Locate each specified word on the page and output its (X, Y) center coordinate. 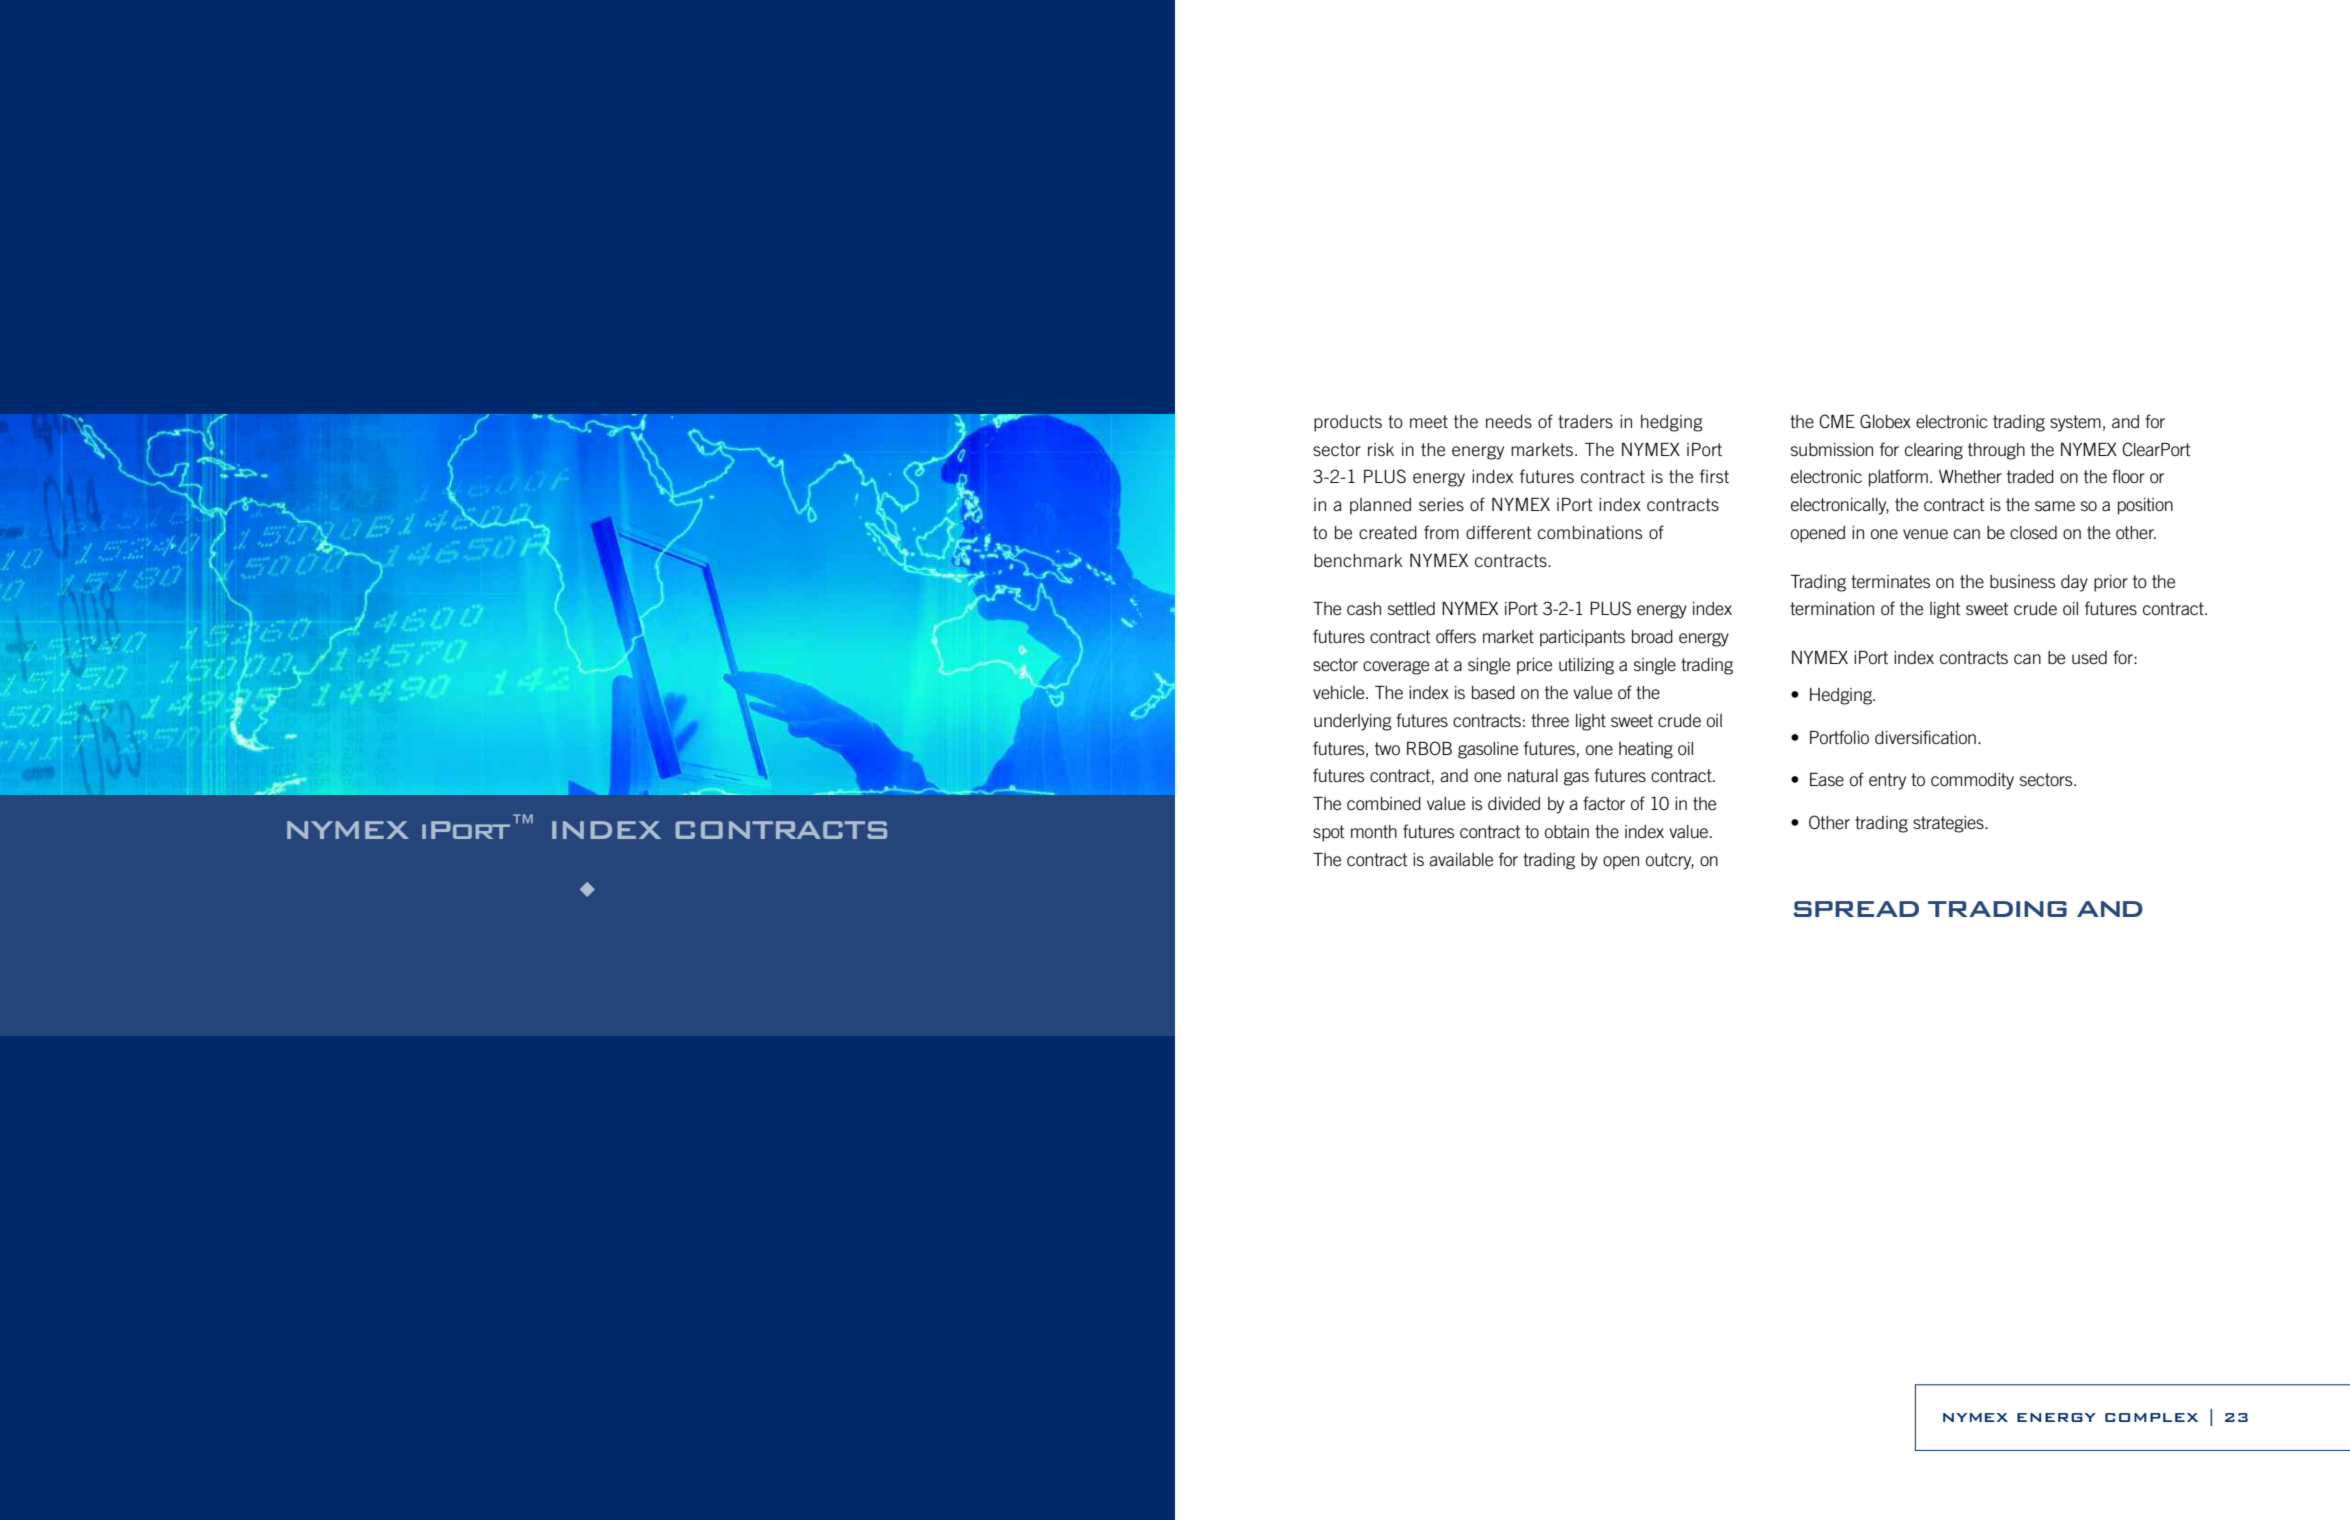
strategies (1949, 824)
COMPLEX (2151, 1417)
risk (1381, 449)
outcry (1670, 861)
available (1461, 859)
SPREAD (1856, 909)
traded (2030, 476)
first (1714, 476)
